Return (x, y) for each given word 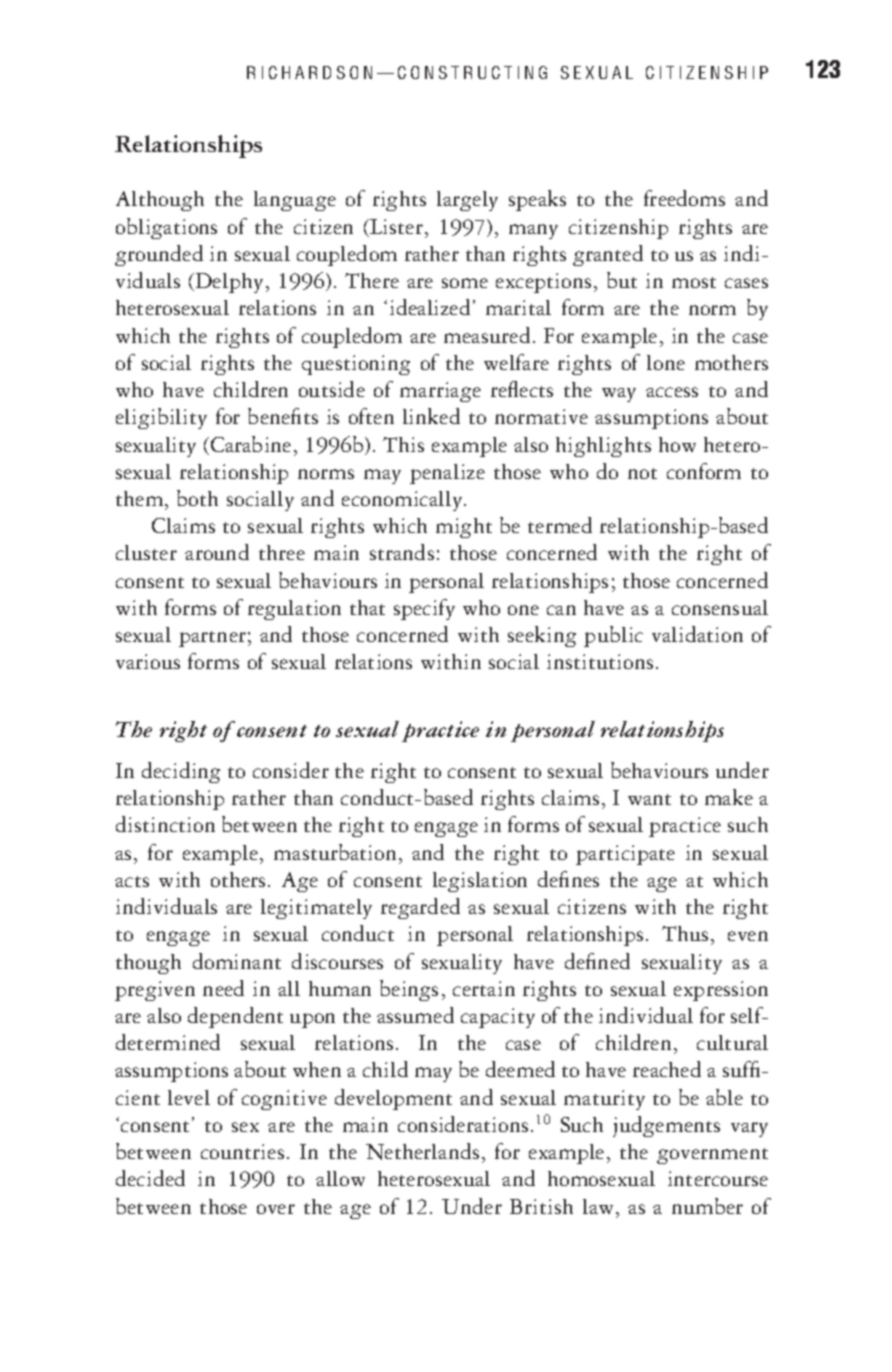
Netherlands (422, 1151)
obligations (166, 228)
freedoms (684, 198)
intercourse (718, 1178)
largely (467, 201)
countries (242, 1151)
